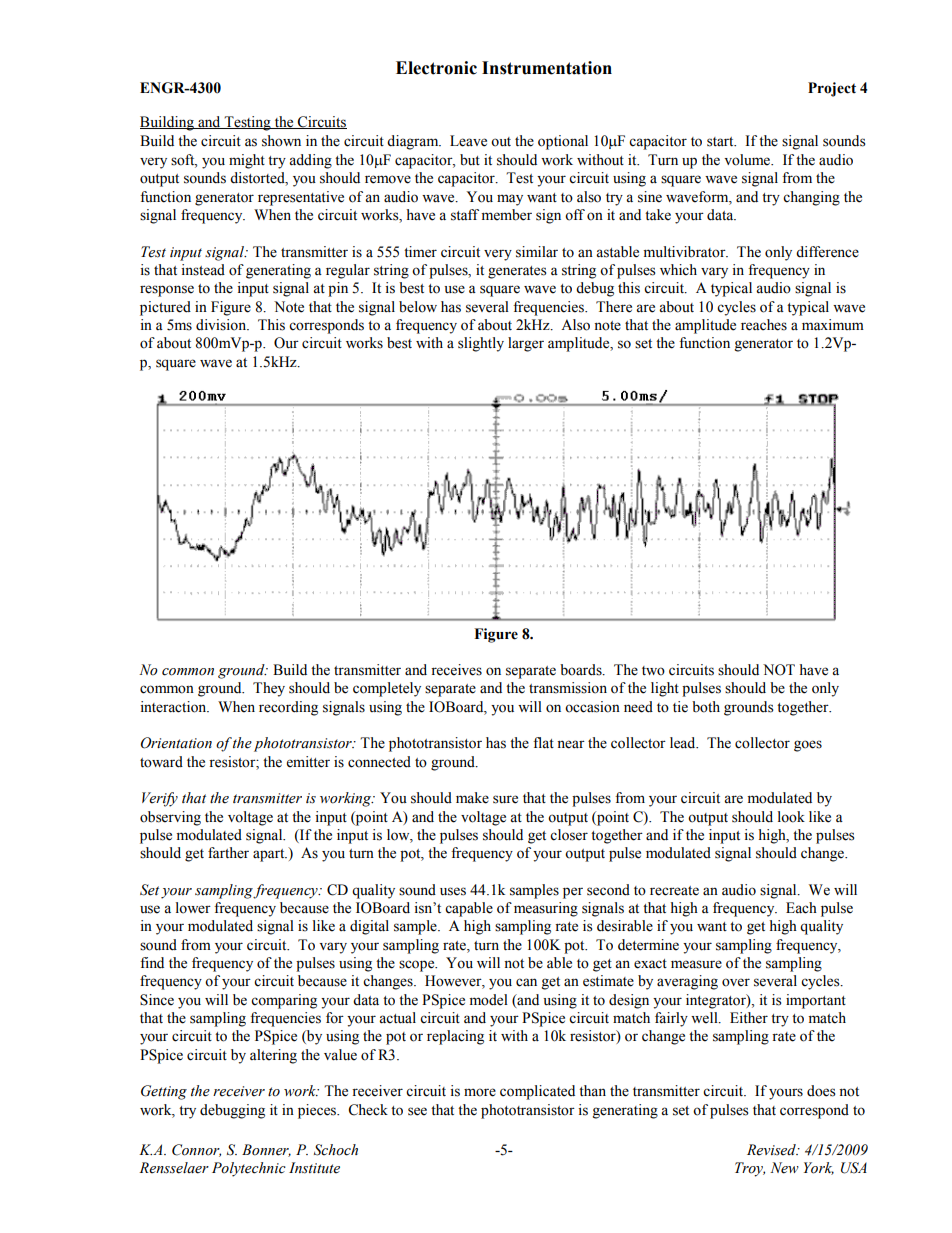 The width and height of the screenshot is (952, 1233). I want to click on more, so click(480, 1092).
